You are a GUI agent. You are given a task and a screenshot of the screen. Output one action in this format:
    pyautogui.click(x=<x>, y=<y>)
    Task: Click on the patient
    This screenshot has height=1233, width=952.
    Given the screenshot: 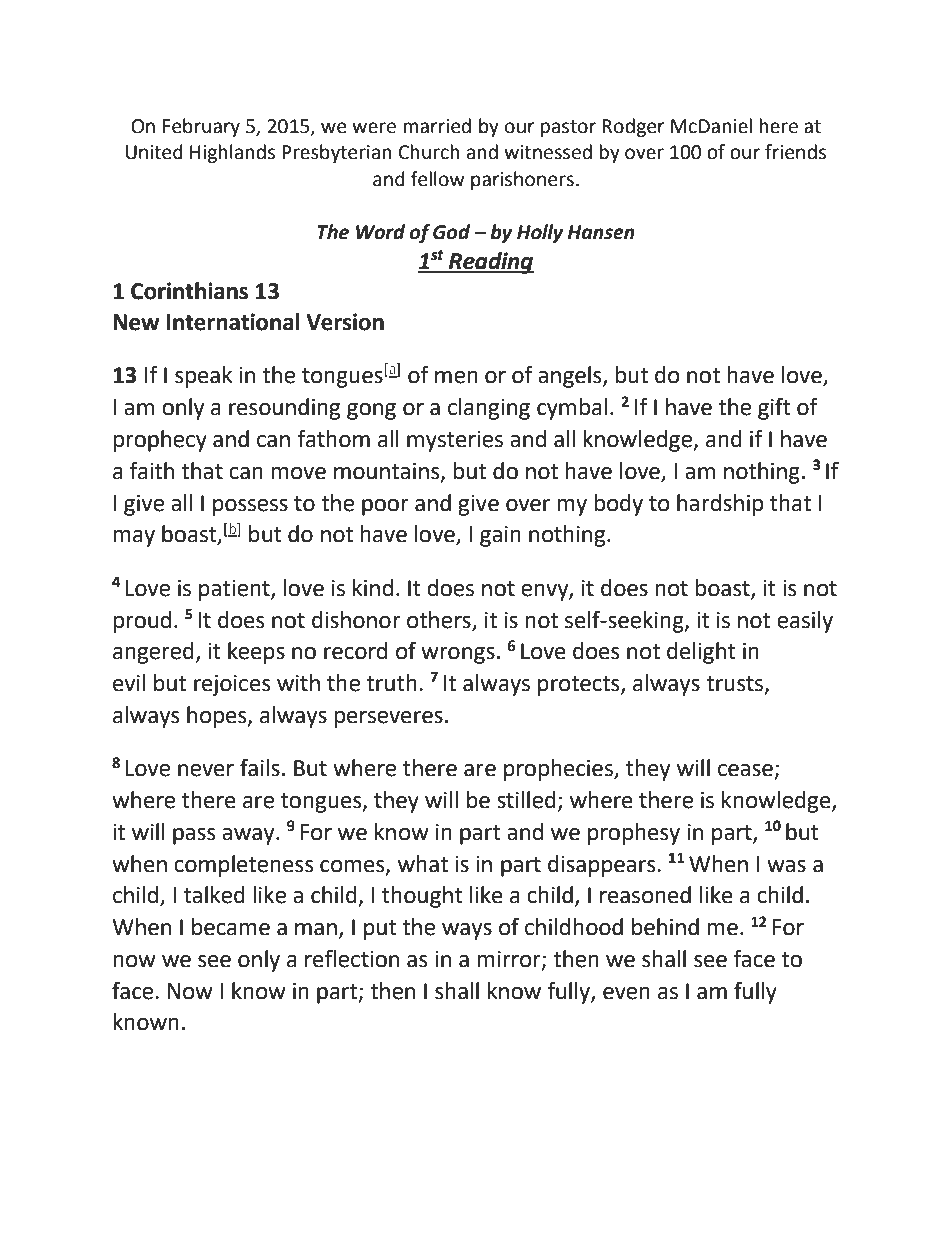 What is the action you would take?
    pyautogui.click(x=235, y=590)
